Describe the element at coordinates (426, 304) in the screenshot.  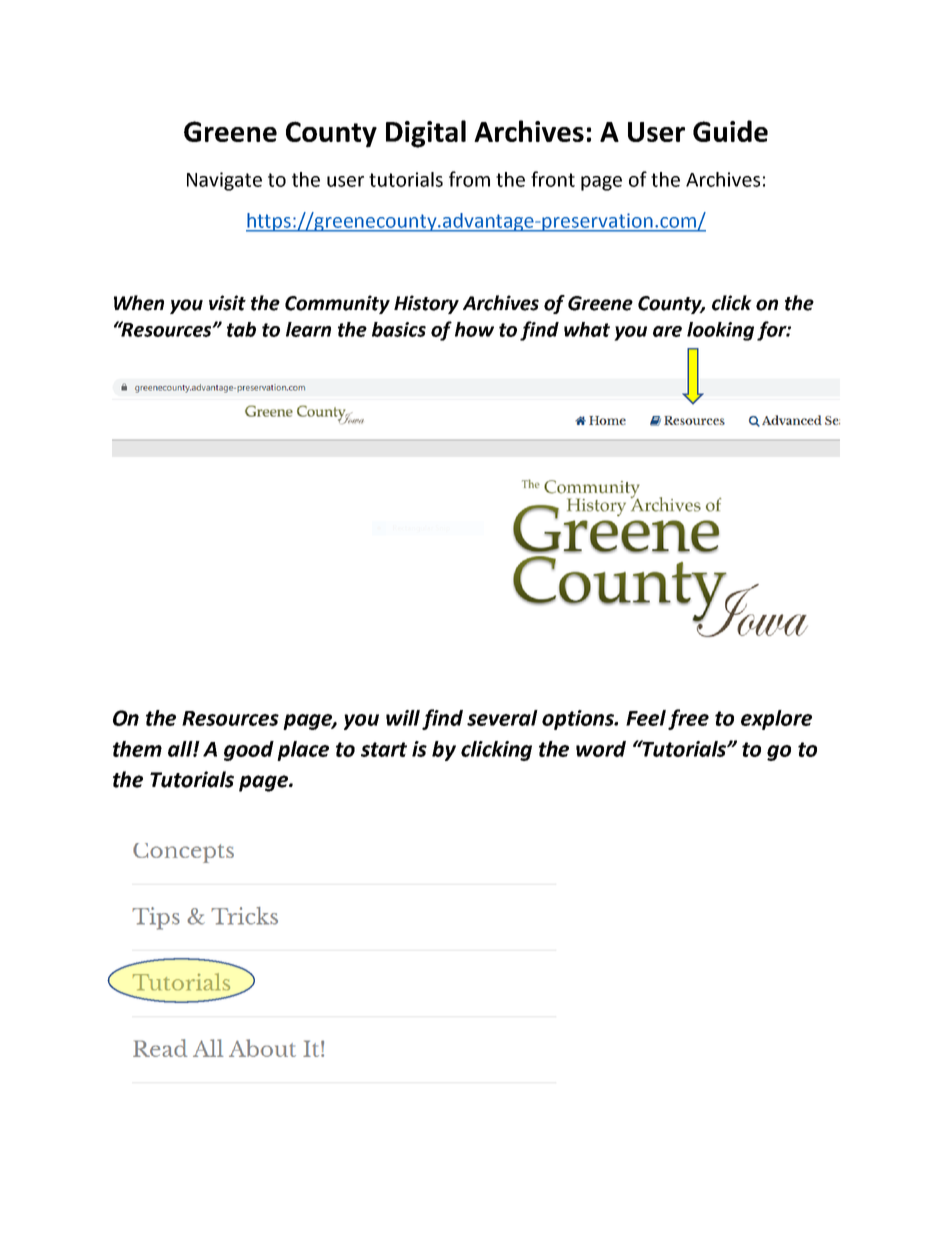
I see `History` at that location.
